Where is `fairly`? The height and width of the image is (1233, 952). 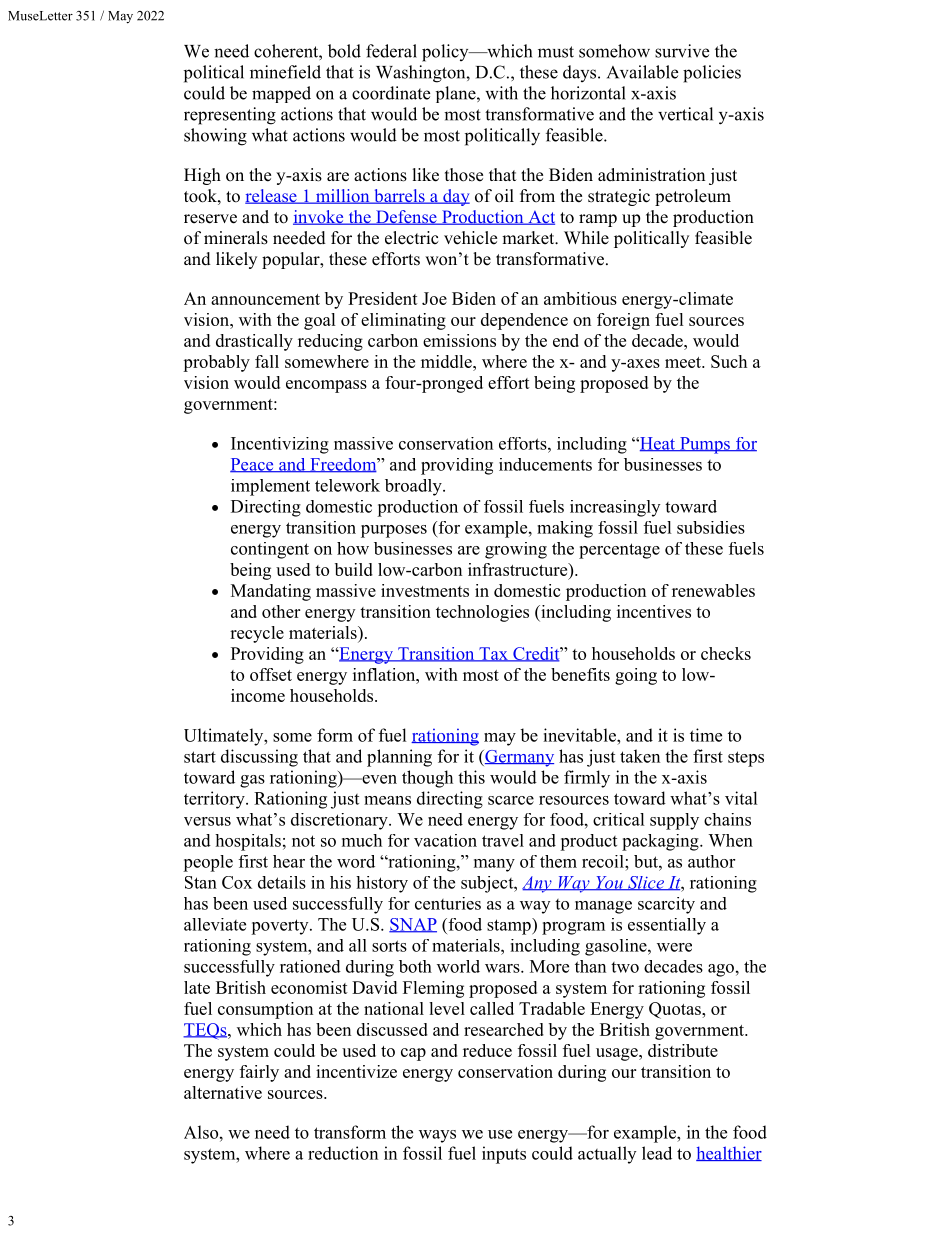 fairly is located at coordinates (259, 1073).
